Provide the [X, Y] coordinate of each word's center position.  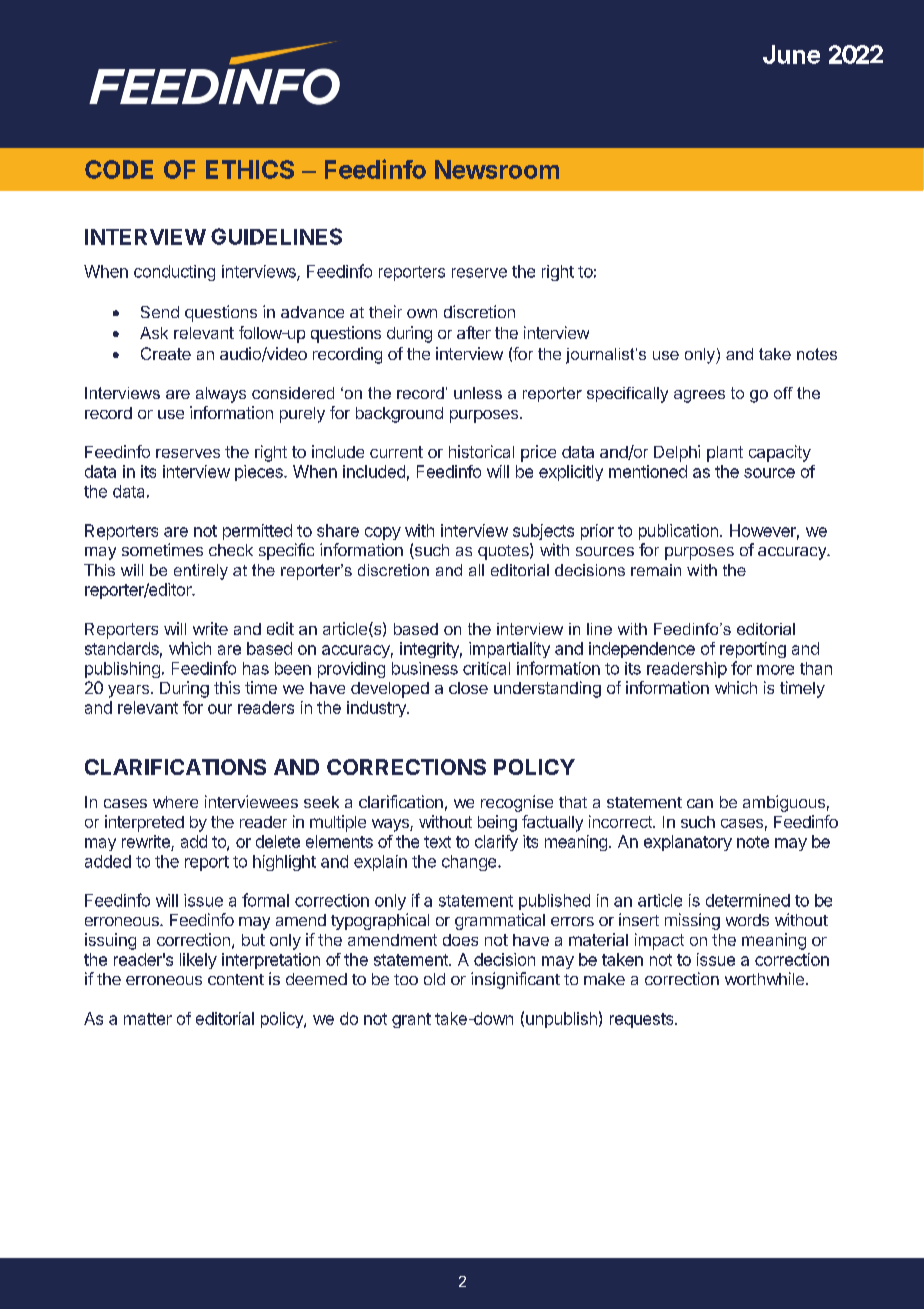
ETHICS [250, 169]
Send [160, 312]
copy [383, 533]
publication [678, 532]
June [791, 54]
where [175, 802]
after [474, 332]
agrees [699, 396]
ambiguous [784, 803]
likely [198, 961]
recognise [517, 803]
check [231, 550]
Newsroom [497, 169]
